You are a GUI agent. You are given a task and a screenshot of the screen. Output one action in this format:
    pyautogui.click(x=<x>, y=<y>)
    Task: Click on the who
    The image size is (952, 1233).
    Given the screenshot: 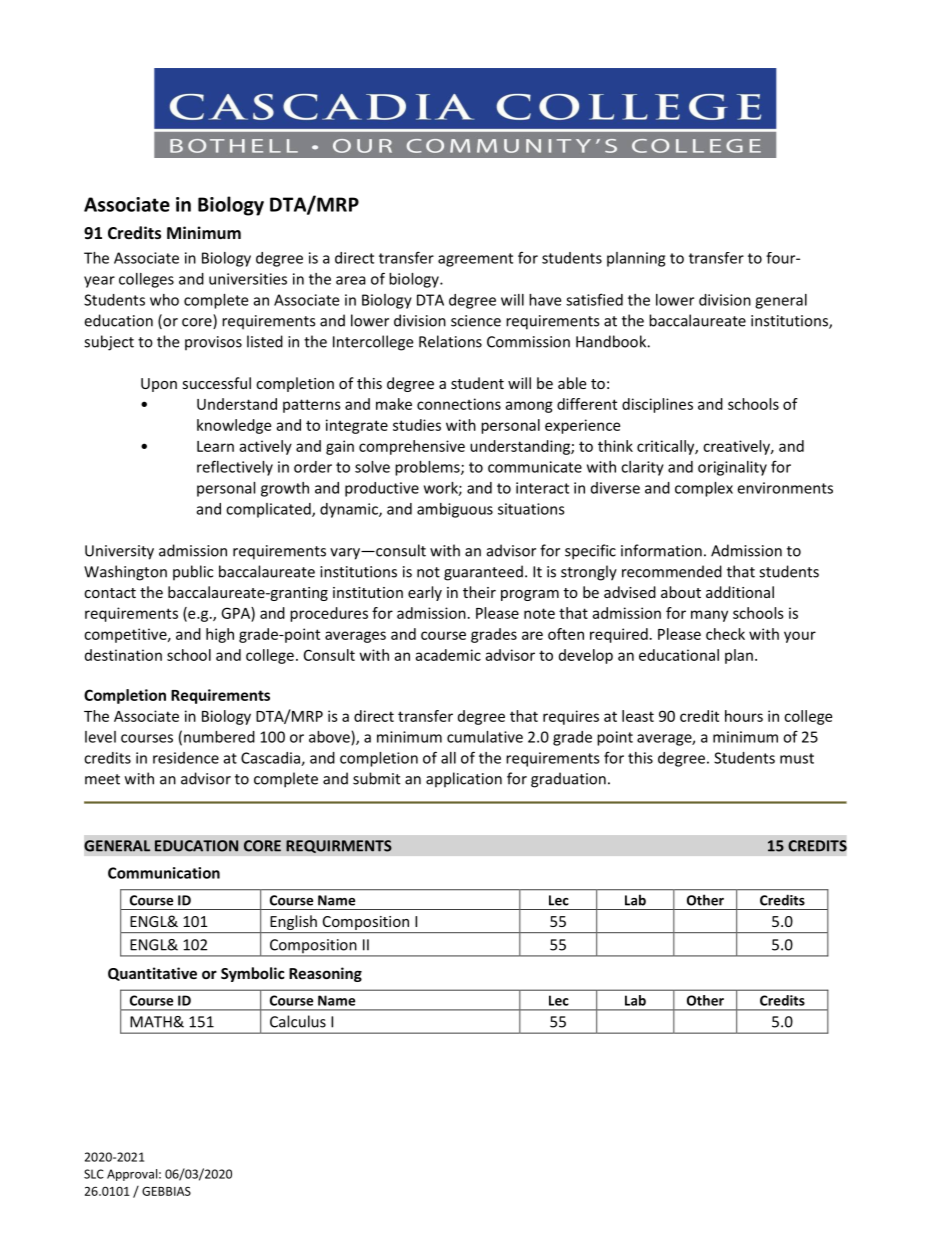 What is the action you would take?
    pyautogui.click(x=164, y=300)
